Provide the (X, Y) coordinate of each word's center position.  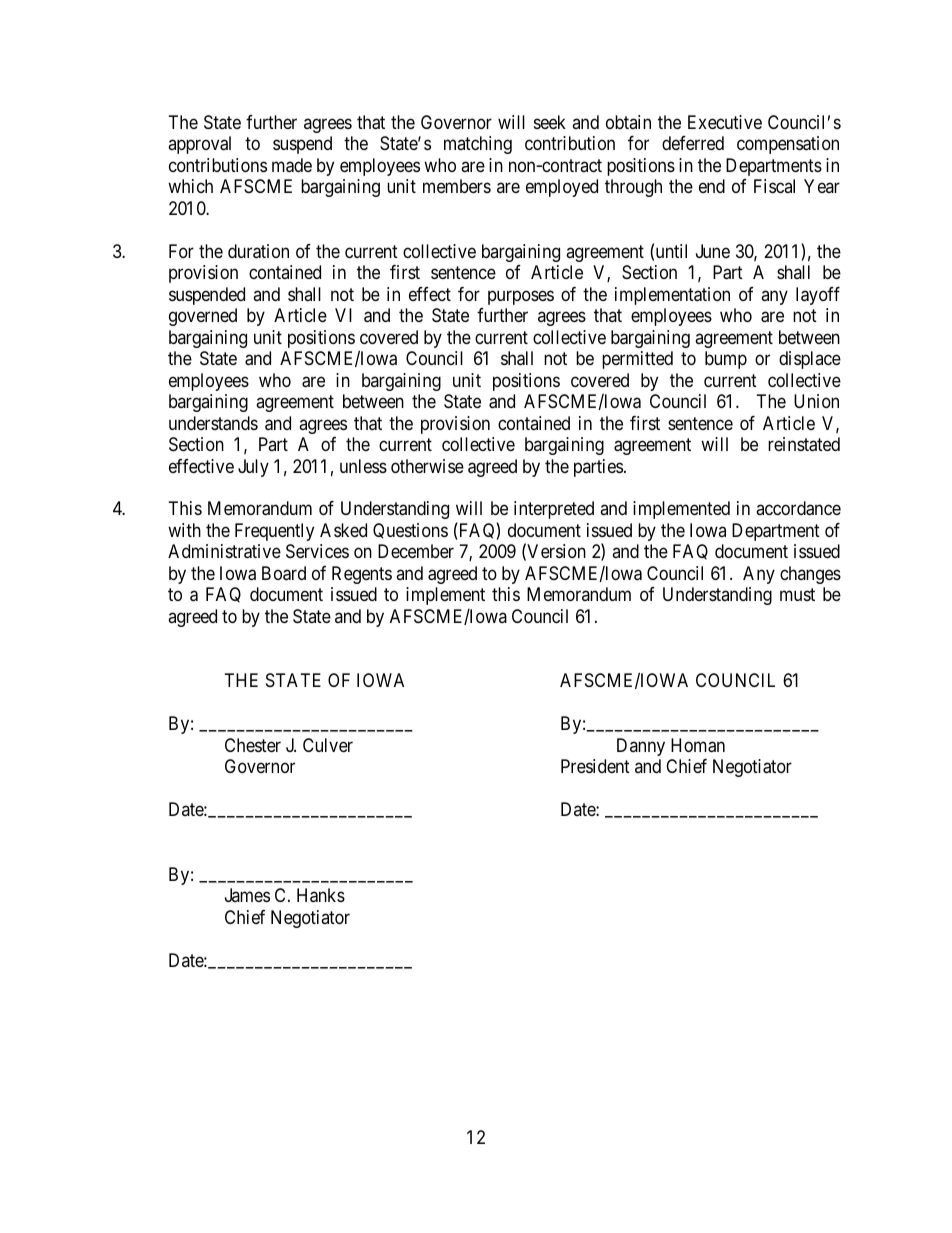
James (247, 895)
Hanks (321, 895)
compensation (788, 145)
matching (478, 145)
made (292, 165)
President (595, 766)
